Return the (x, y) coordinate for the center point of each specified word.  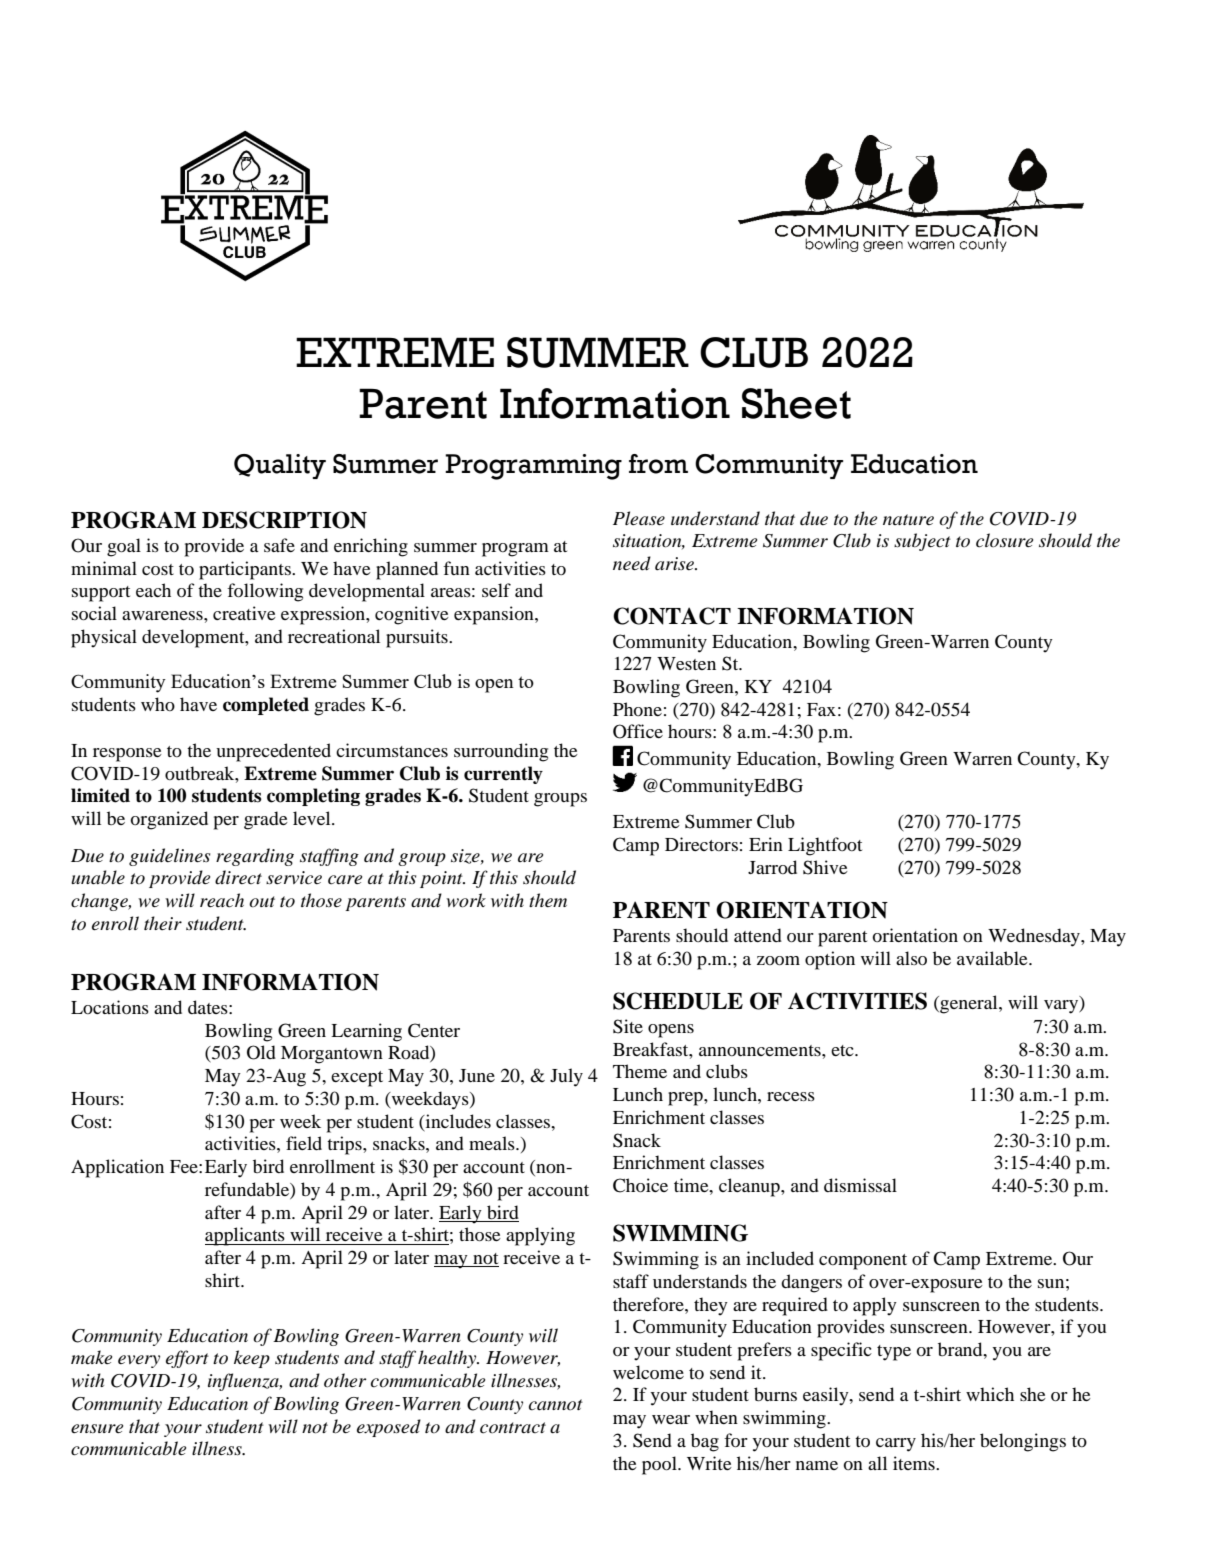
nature (908, 519)
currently (503, 775)
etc (843, 1050)
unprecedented (273, 752)
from (658, 464)
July (566, 1077)
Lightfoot (825, 846)
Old (261, 1052)
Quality (280, 466)
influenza (245, 1382)
